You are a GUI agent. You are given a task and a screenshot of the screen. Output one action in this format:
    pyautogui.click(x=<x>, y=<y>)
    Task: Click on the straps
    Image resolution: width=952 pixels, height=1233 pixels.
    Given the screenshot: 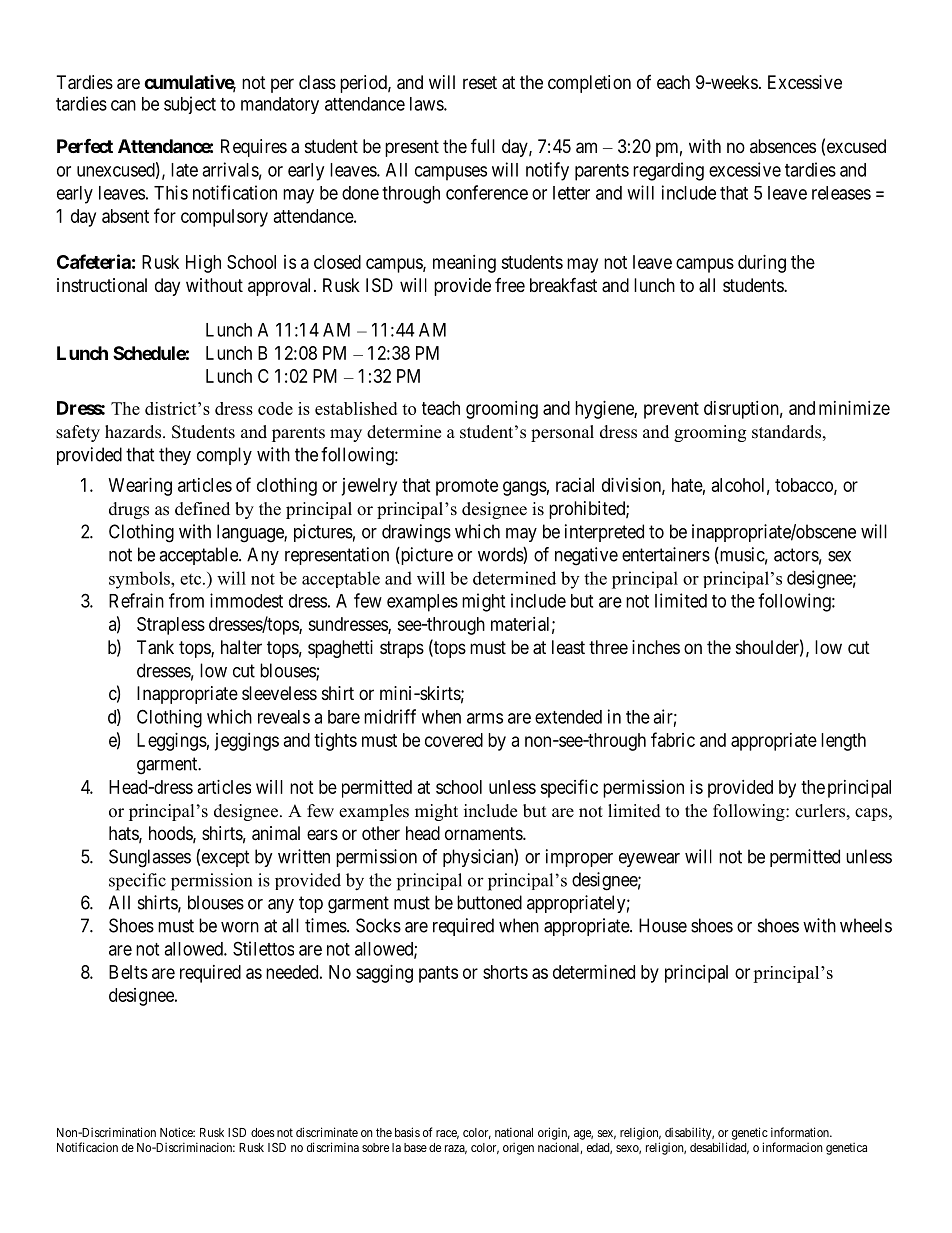 What is the action you would take?
    pyautogui.click(x=402, y=649)
